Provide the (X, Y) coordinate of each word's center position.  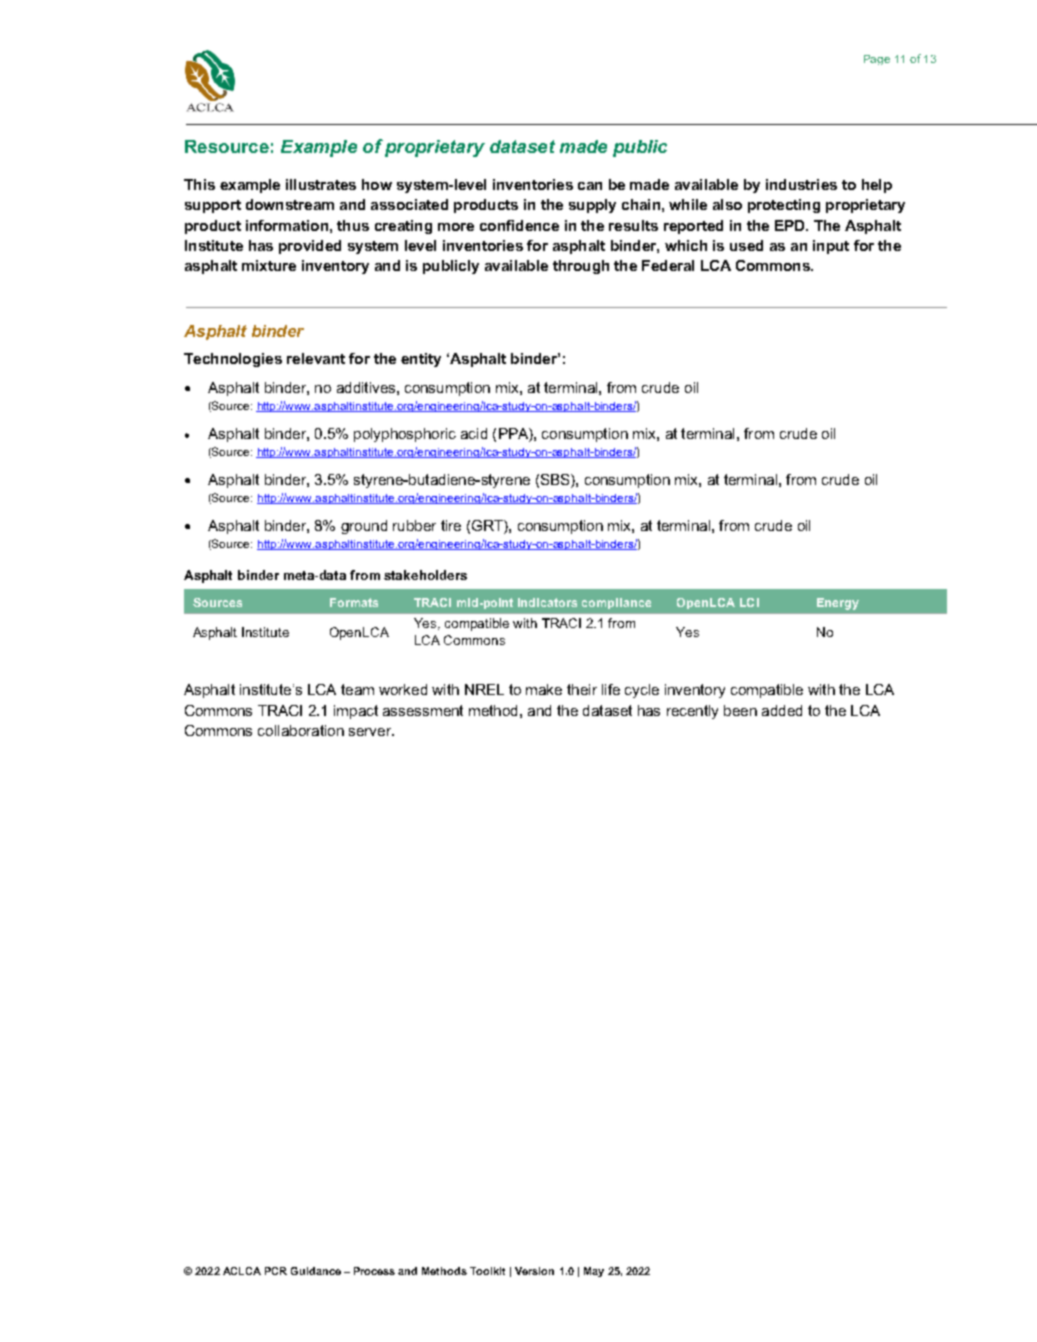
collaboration (301, 730)
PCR (276, 1271)
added (782, 710)
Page (877, 60)
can (590, 186)
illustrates (321, 184)
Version (534, 1271)
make (544, 689)
